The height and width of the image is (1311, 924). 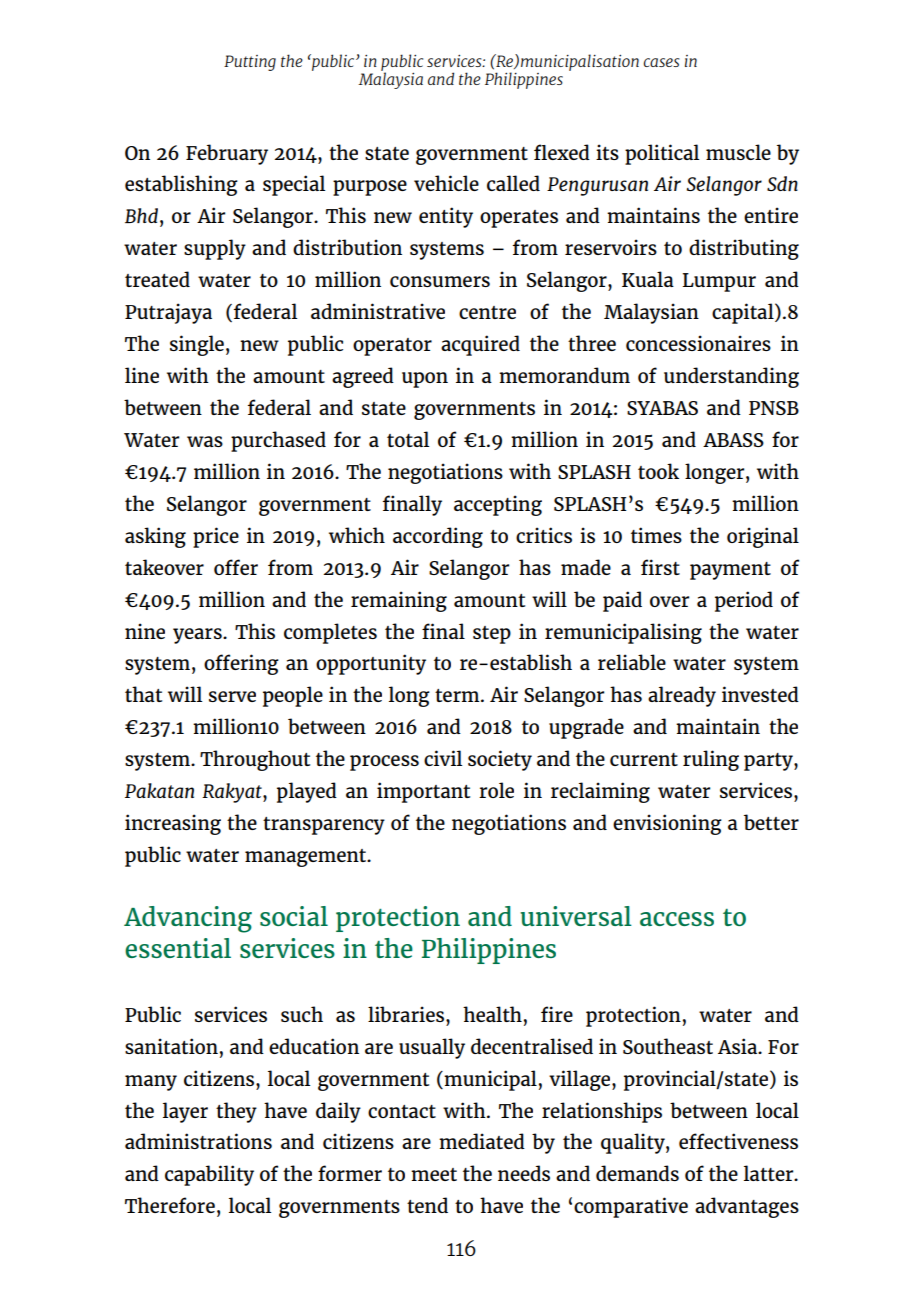 What do you see at coordinates (250, 63) in the image?
I see `Putting` at bounding box center [250, 63].
